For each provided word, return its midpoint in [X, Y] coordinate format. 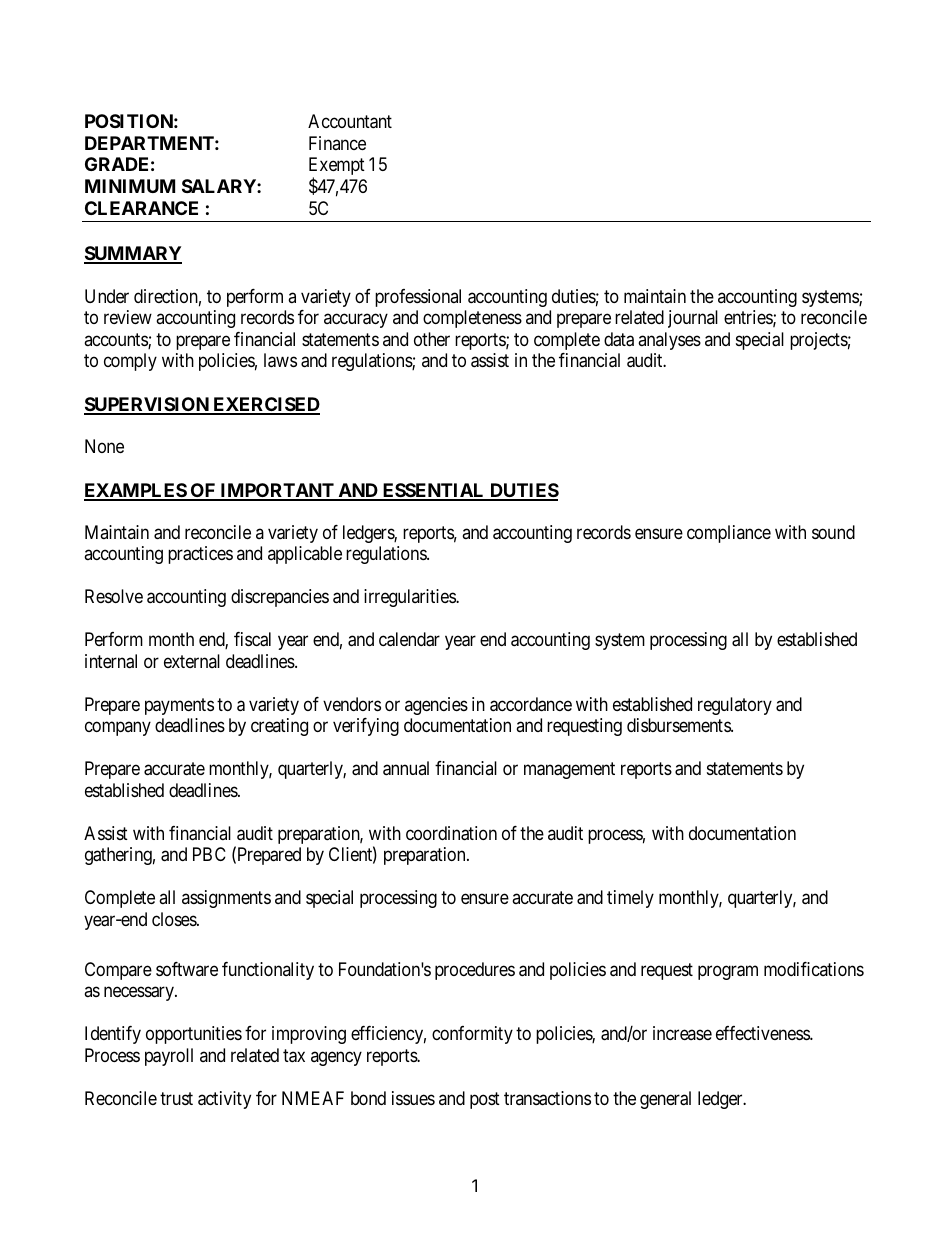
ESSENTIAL [433, 491]
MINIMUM [130, 186]
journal [693, 319]
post [485, 1100]
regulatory [735, 706]
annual [406, 768]
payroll [169, 1057]
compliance [729, 534]
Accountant [350, 121]
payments [179, 706]
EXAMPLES [136, 491]
